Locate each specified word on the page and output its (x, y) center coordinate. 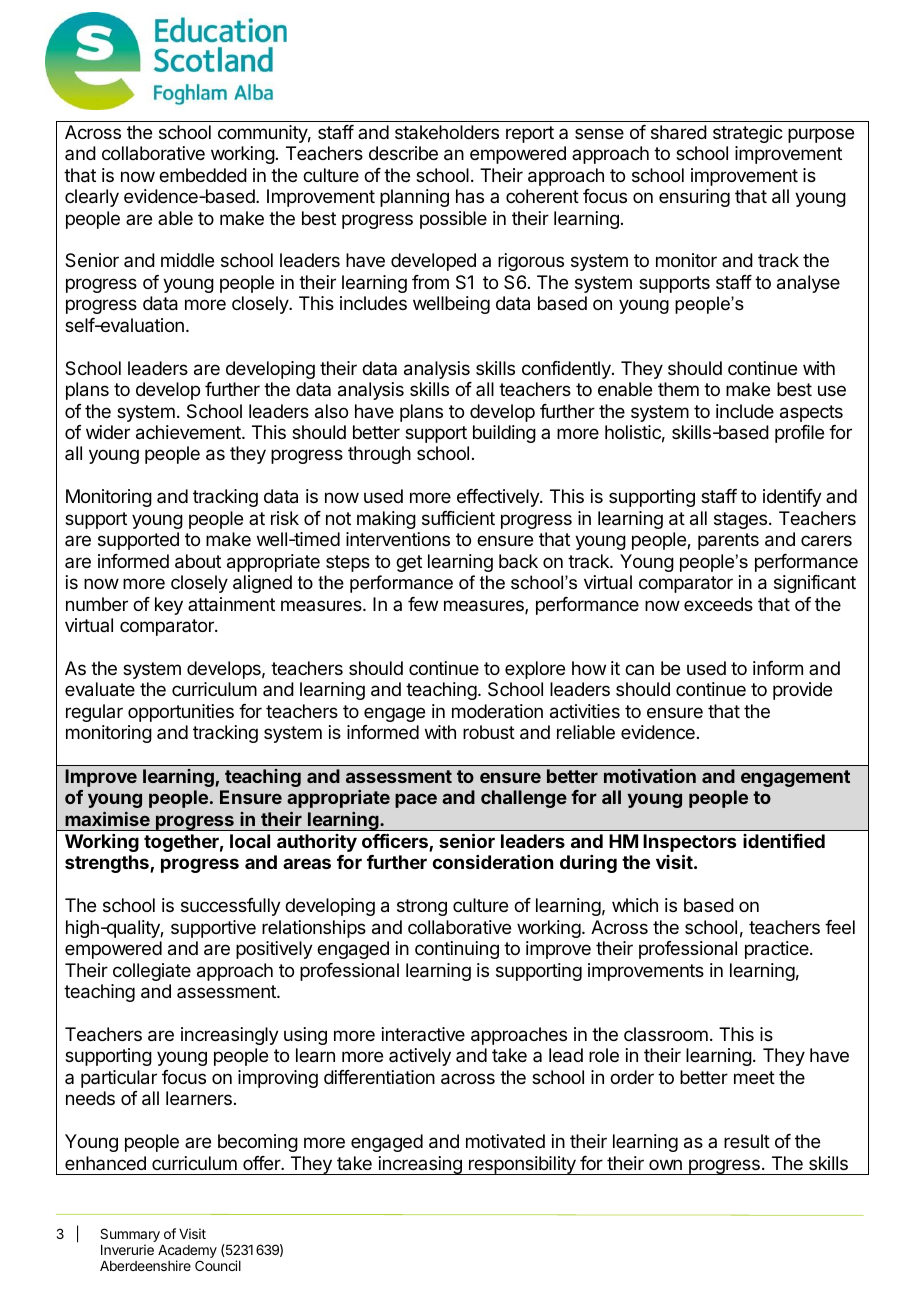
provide (802, 691)
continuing (457, 950)
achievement (189, 432)
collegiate (152, 972)
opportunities (181, 713)
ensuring (694, 198)
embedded (203, 175)
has (470, 196)
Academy (187, 1253)
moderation (497, 711)
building (504, 434)
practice (778, 950)
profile (799, 434)
